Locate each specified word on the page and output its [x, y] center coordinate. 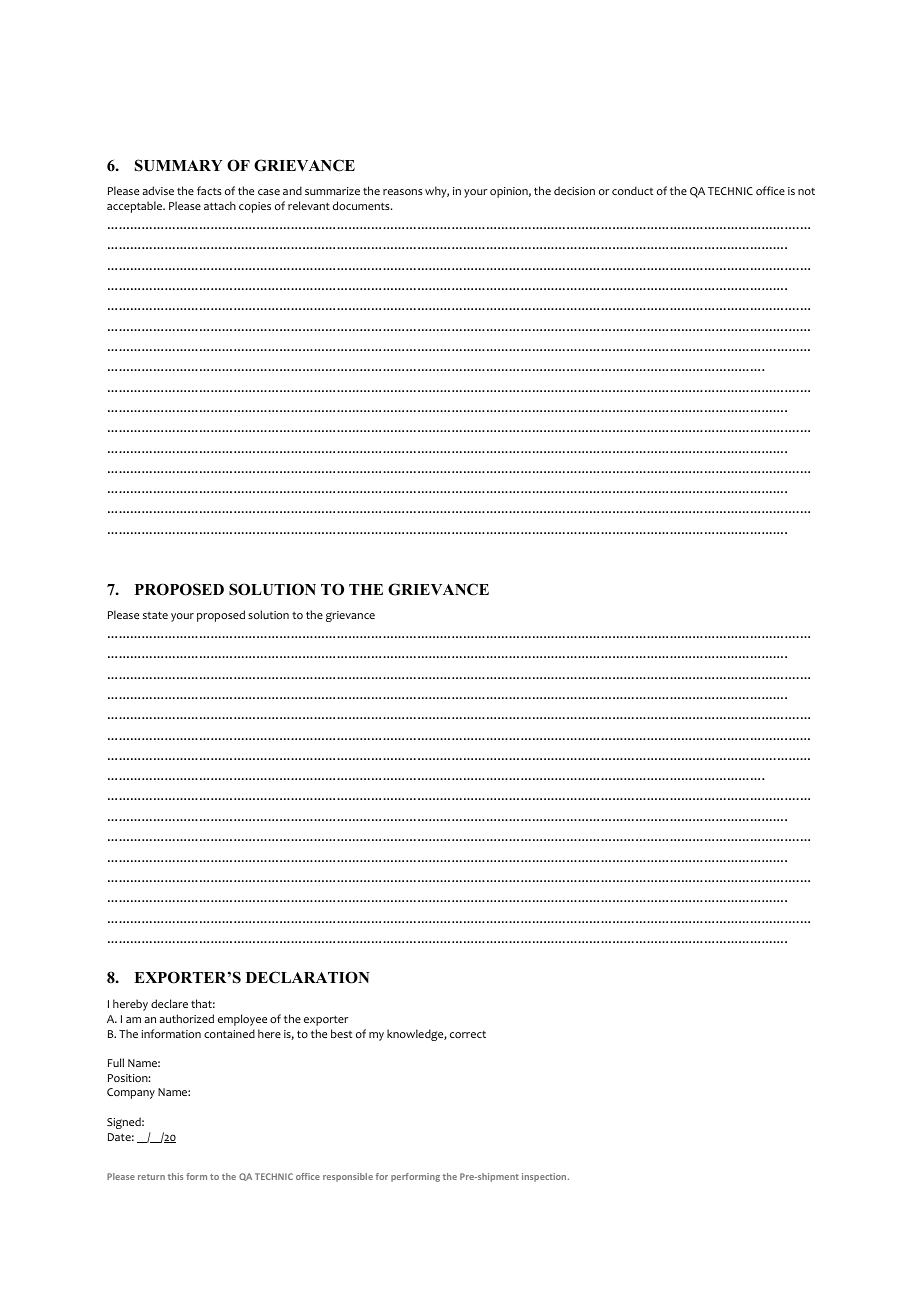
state [155, 615]
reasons [403, 192]
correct [468, 1034]
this [175, 1176]
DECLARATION [308, 977]
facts [209, 190]
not [806, 191]
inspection [545, 1177]
